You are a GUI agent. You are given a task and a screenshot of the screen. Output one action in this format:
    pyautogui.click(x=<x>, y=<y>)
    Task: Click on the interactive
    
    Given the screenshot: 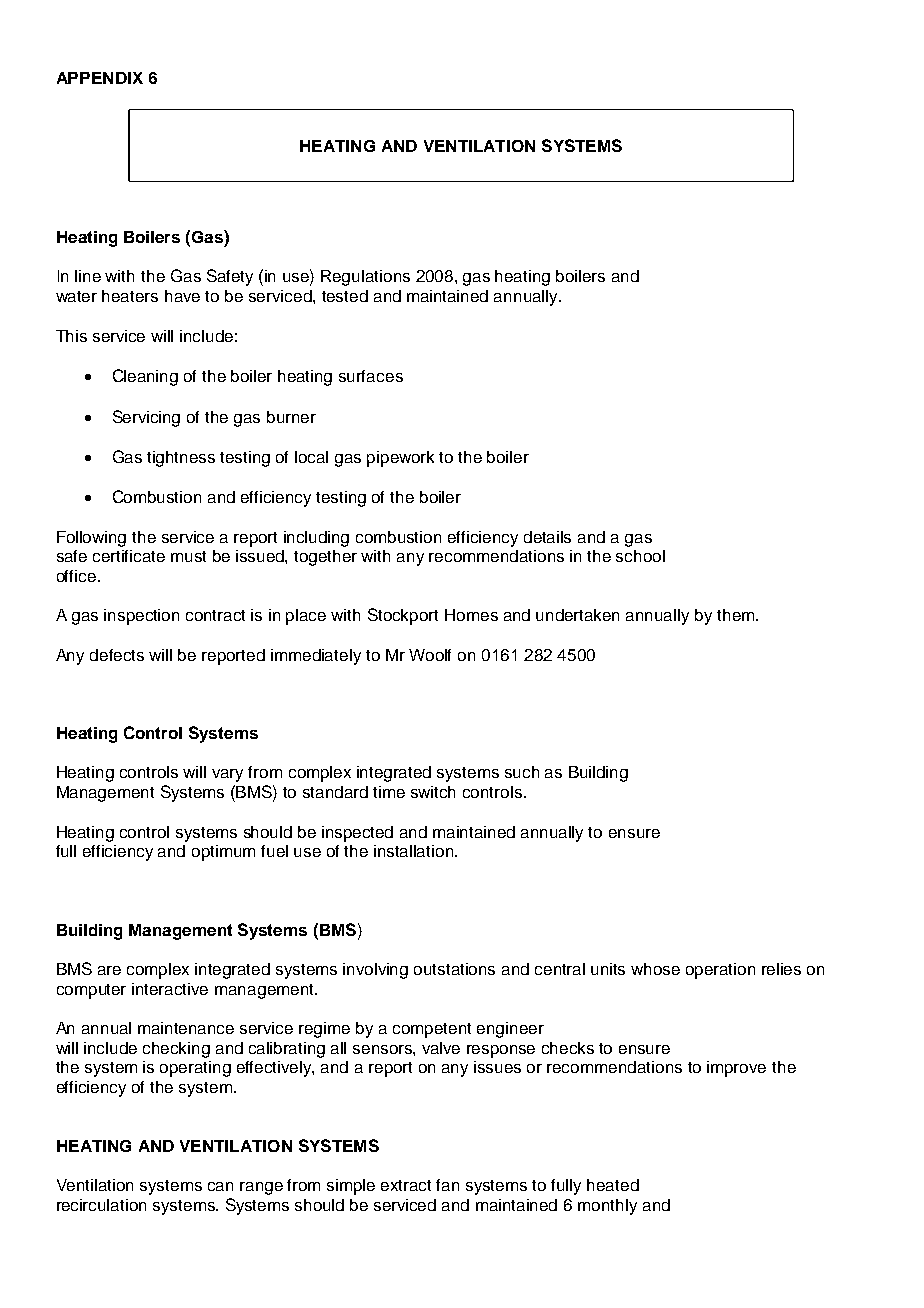 What is the action you would take?
    pyautogui.click(x=170, y=989)
